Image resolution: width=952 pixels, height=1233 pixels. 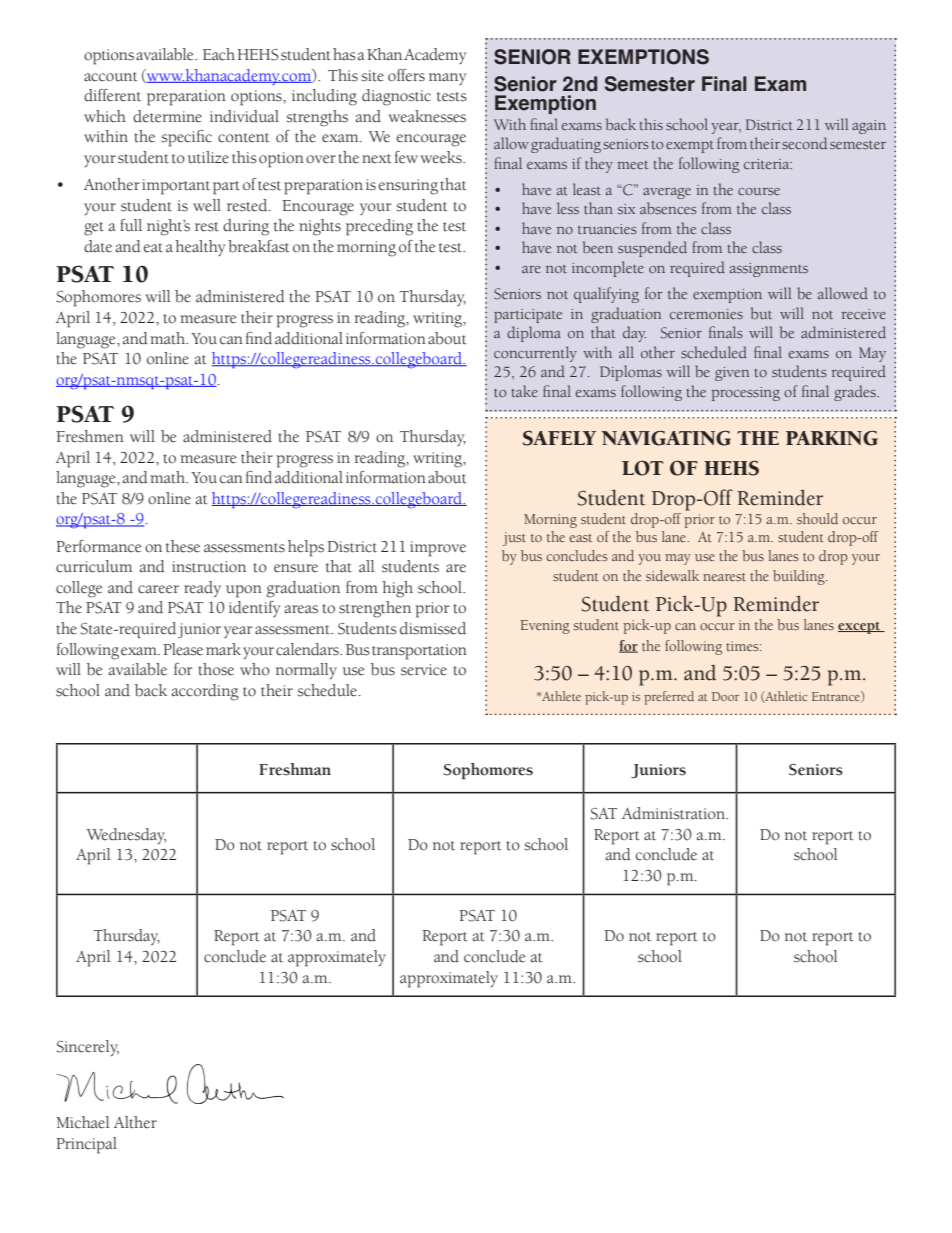 I want to click on service, so click(x=424, y=670).
